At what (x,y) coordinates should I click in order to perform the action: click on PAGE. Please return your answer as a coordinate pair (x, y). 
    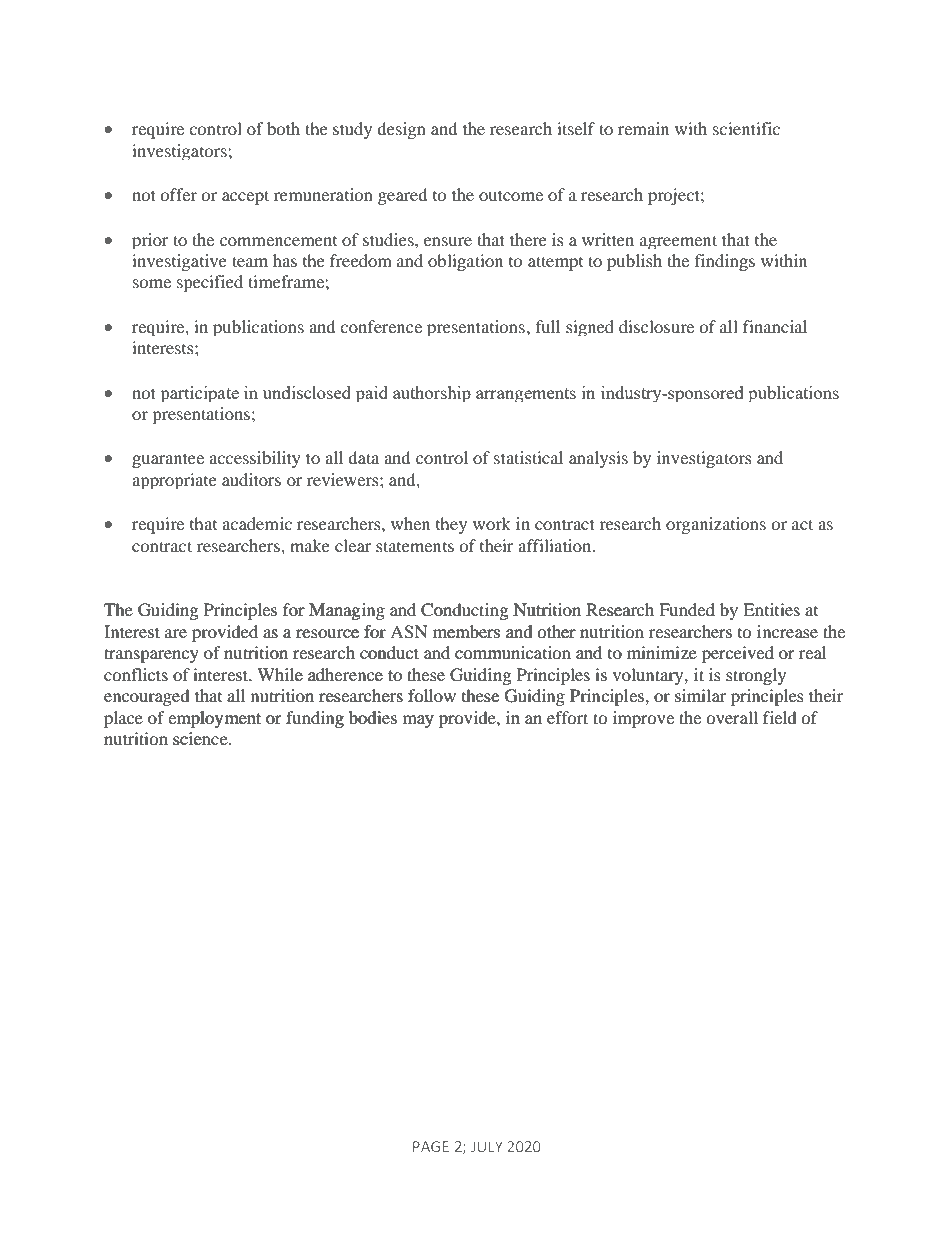
    Looking at the image, I should click on (431, 1146).
